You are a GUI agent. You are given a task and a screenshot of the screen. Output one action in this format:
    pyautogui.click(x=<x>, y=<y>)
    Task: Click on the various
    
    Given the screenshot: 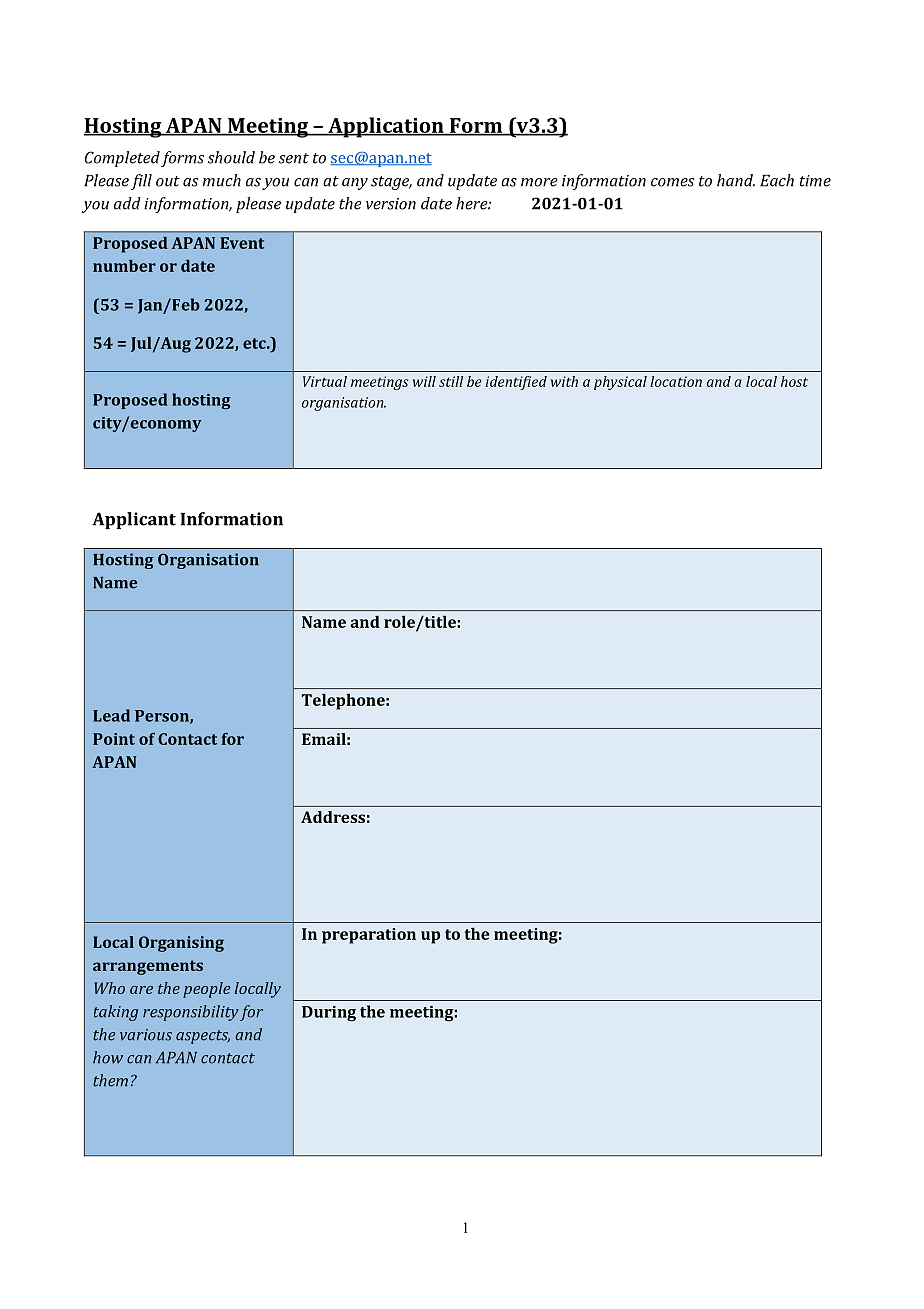 What is the action you would take?
    pyautogui.click(x=146, y=1035)
